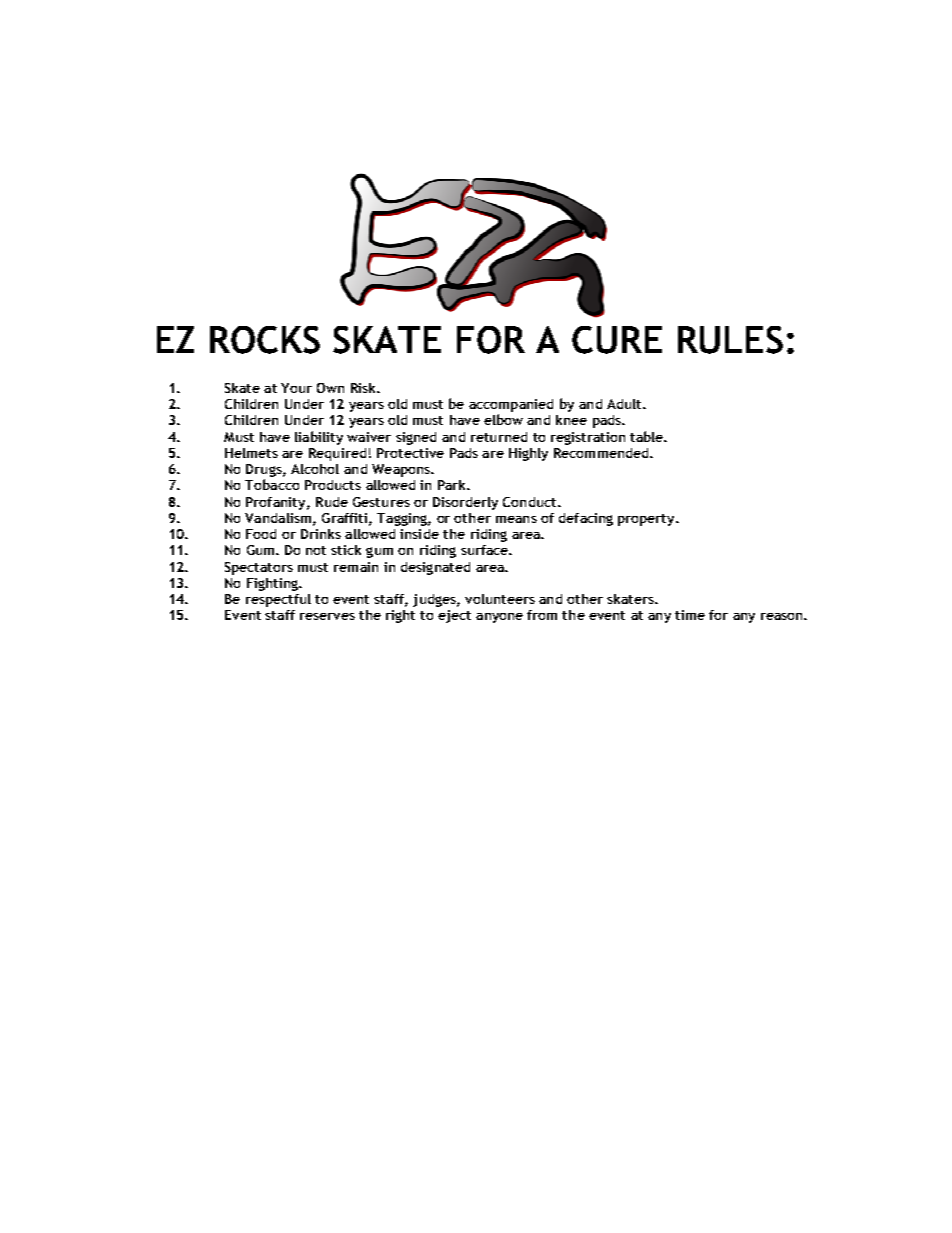 The height and width of the screenshot is (1233, 952). What do you see at coordinates (485, 550) in the screenshot?
I see `surface` at bounding box center [485, 550].
